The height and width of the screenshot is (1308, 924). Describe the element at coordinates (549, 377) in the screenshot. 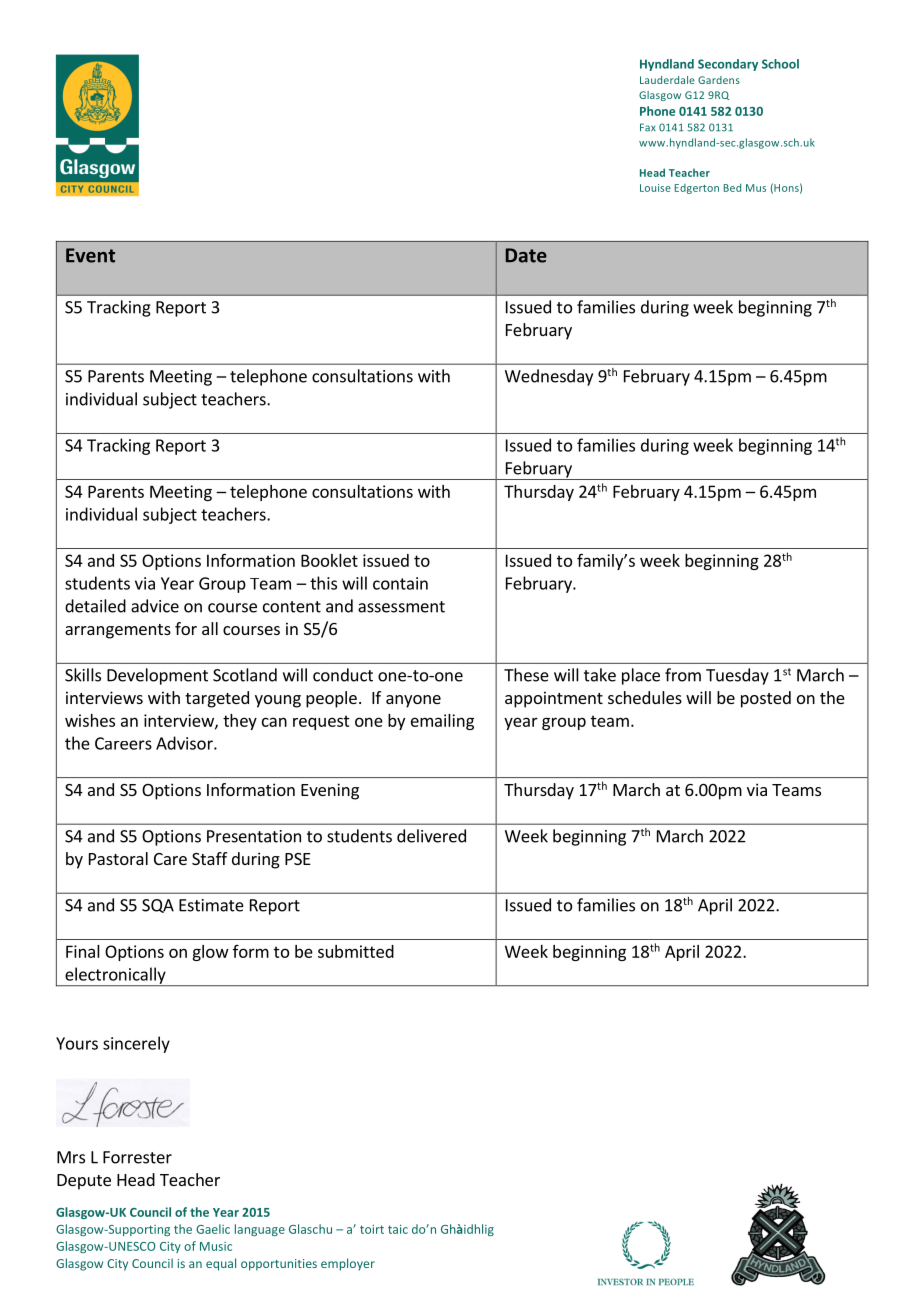

I see `Wednesday` at that location.
